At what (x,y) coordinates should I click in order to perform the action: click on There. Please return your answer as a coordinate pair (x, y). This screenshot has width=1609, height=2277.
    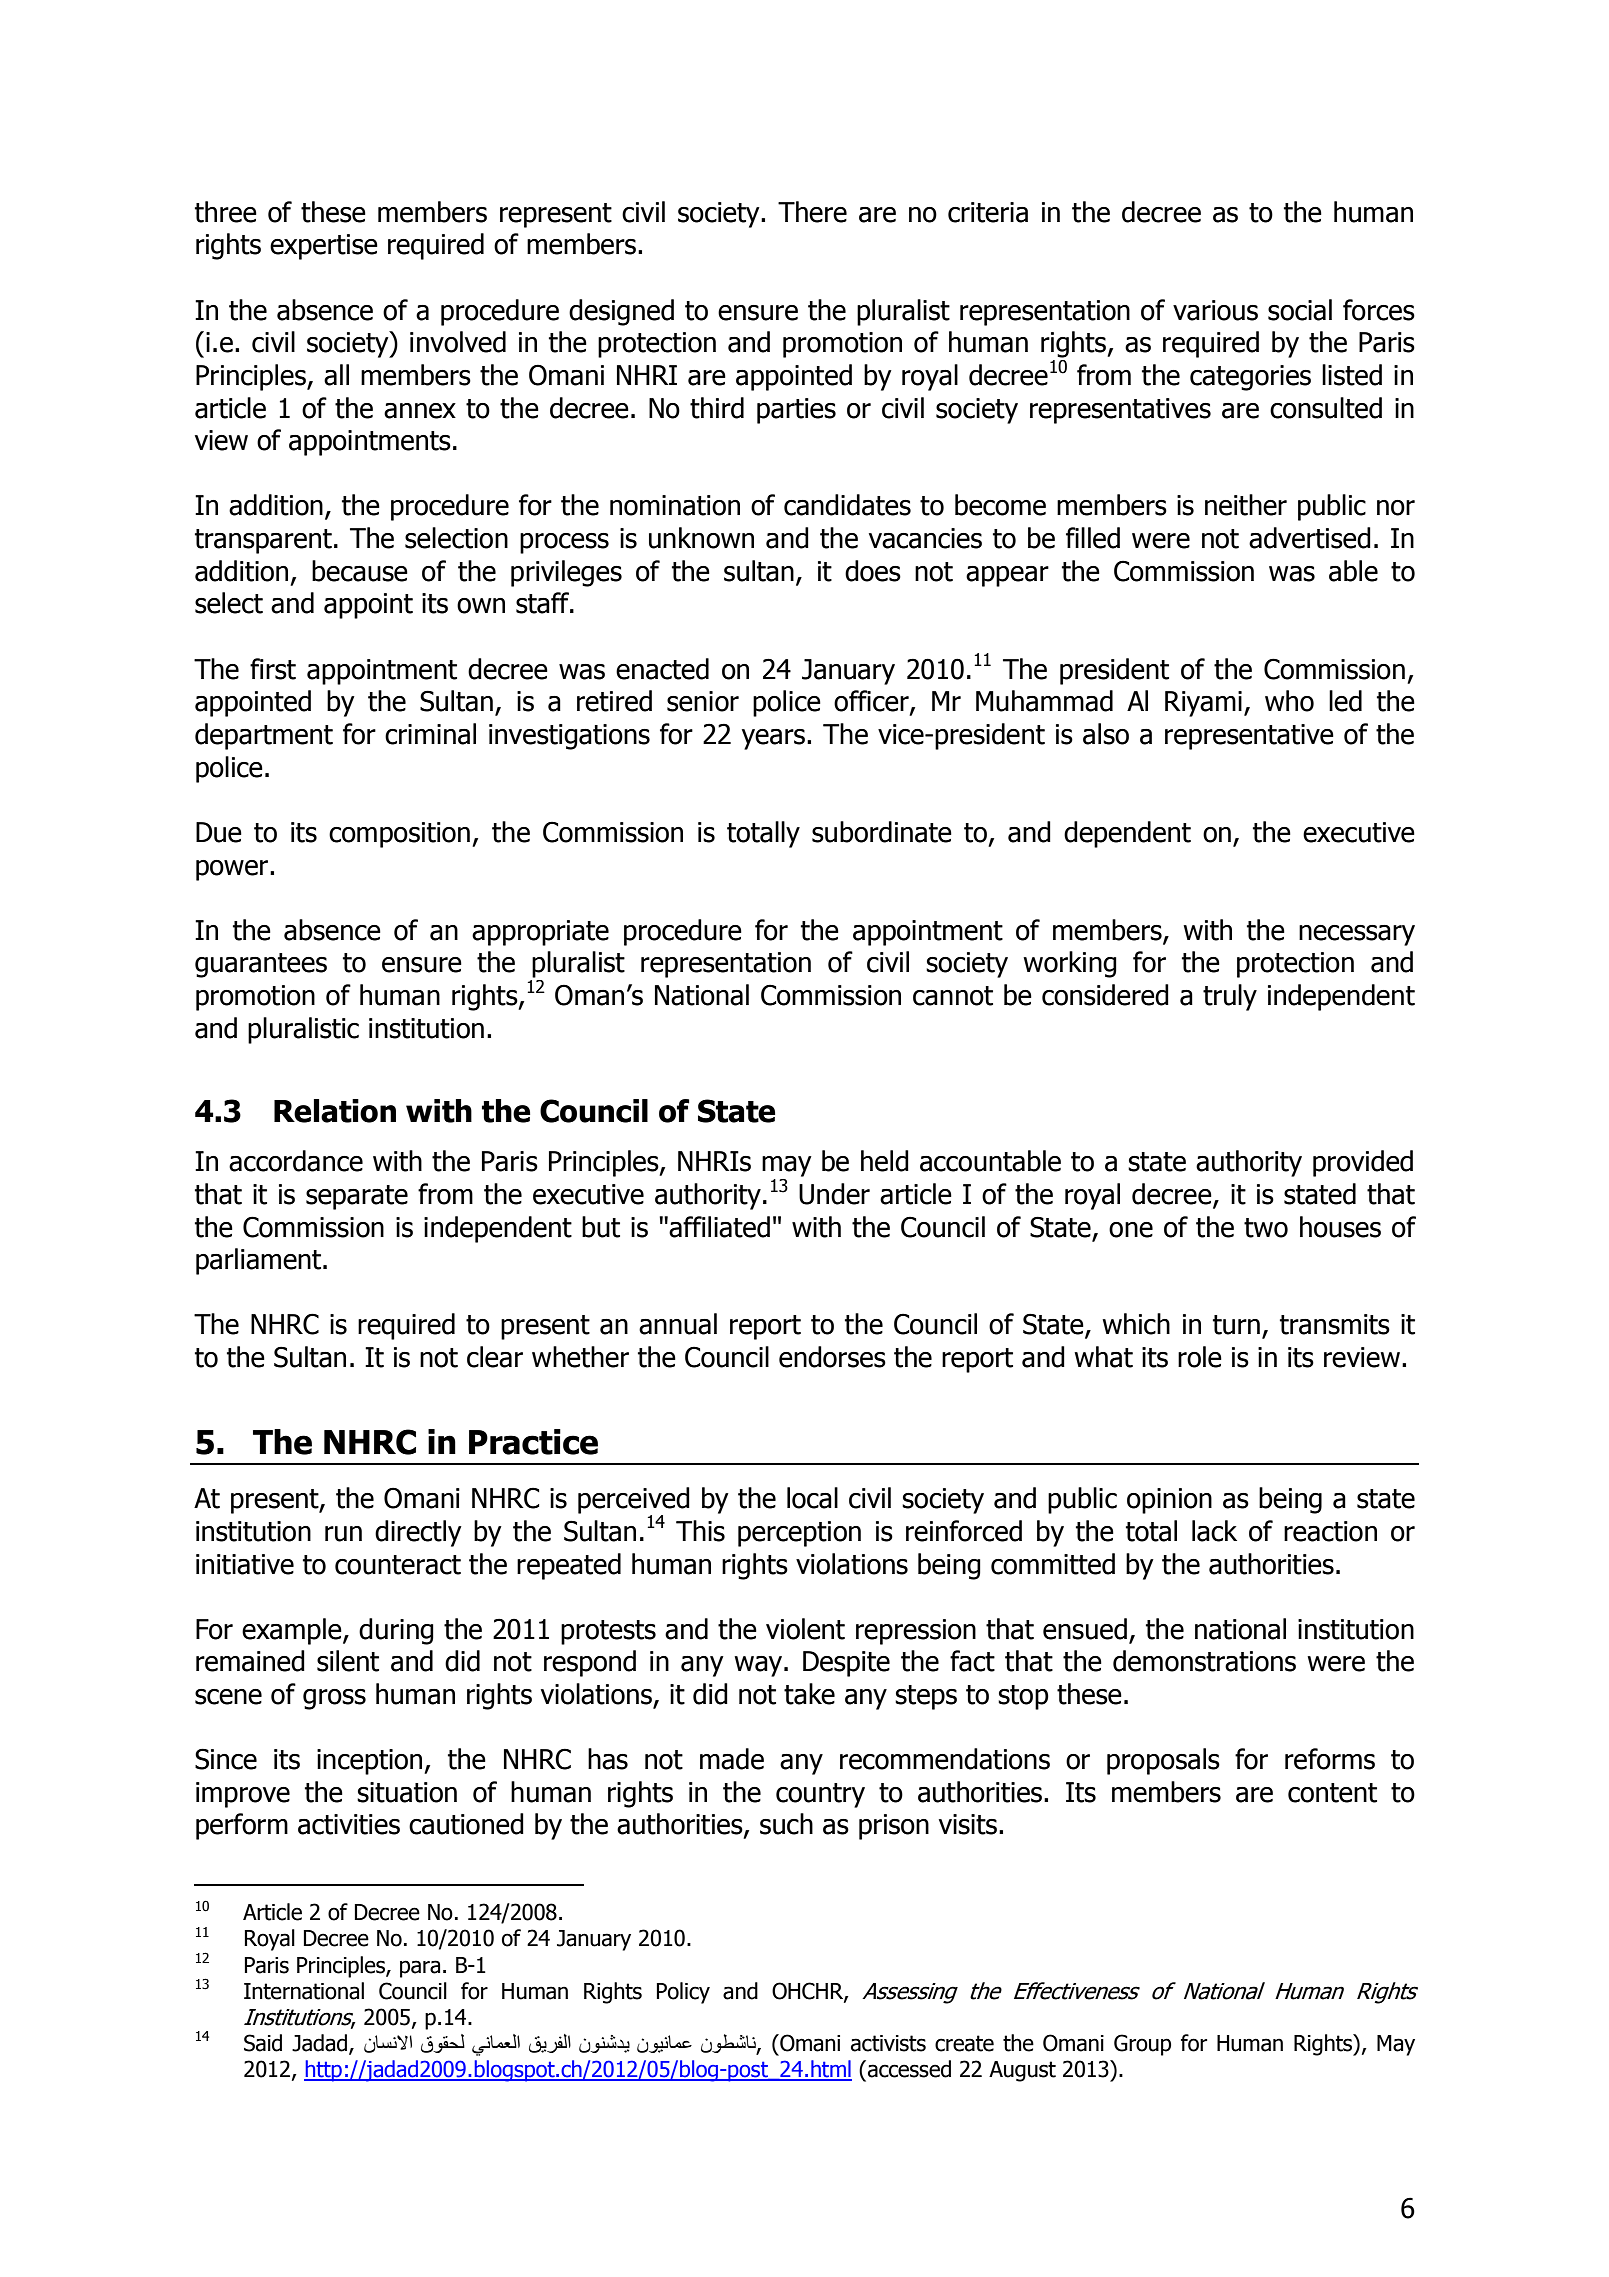
    Looking at the image, I should click on (812, 212).
